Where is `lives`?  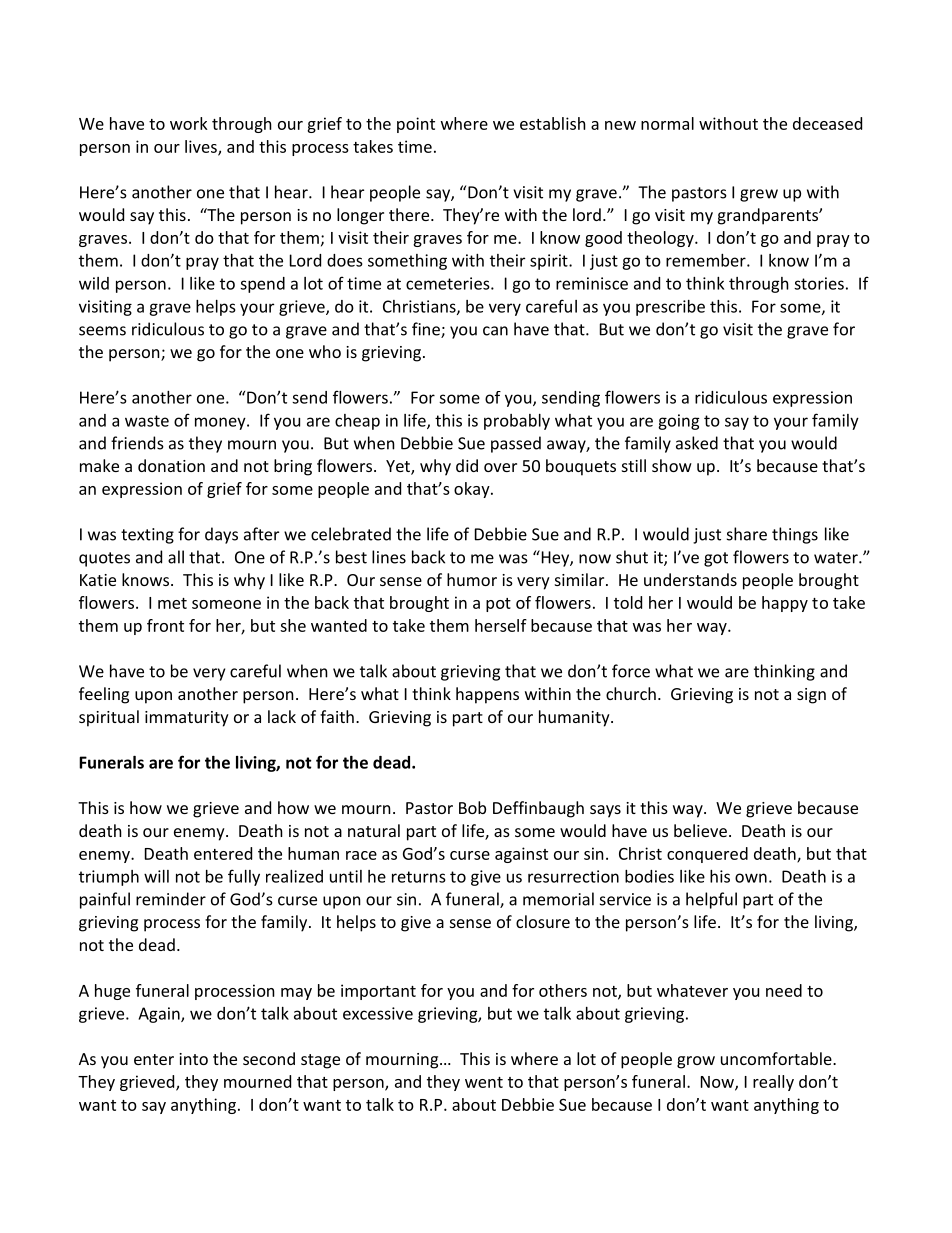
lives is located at coordinates (202, 147).
